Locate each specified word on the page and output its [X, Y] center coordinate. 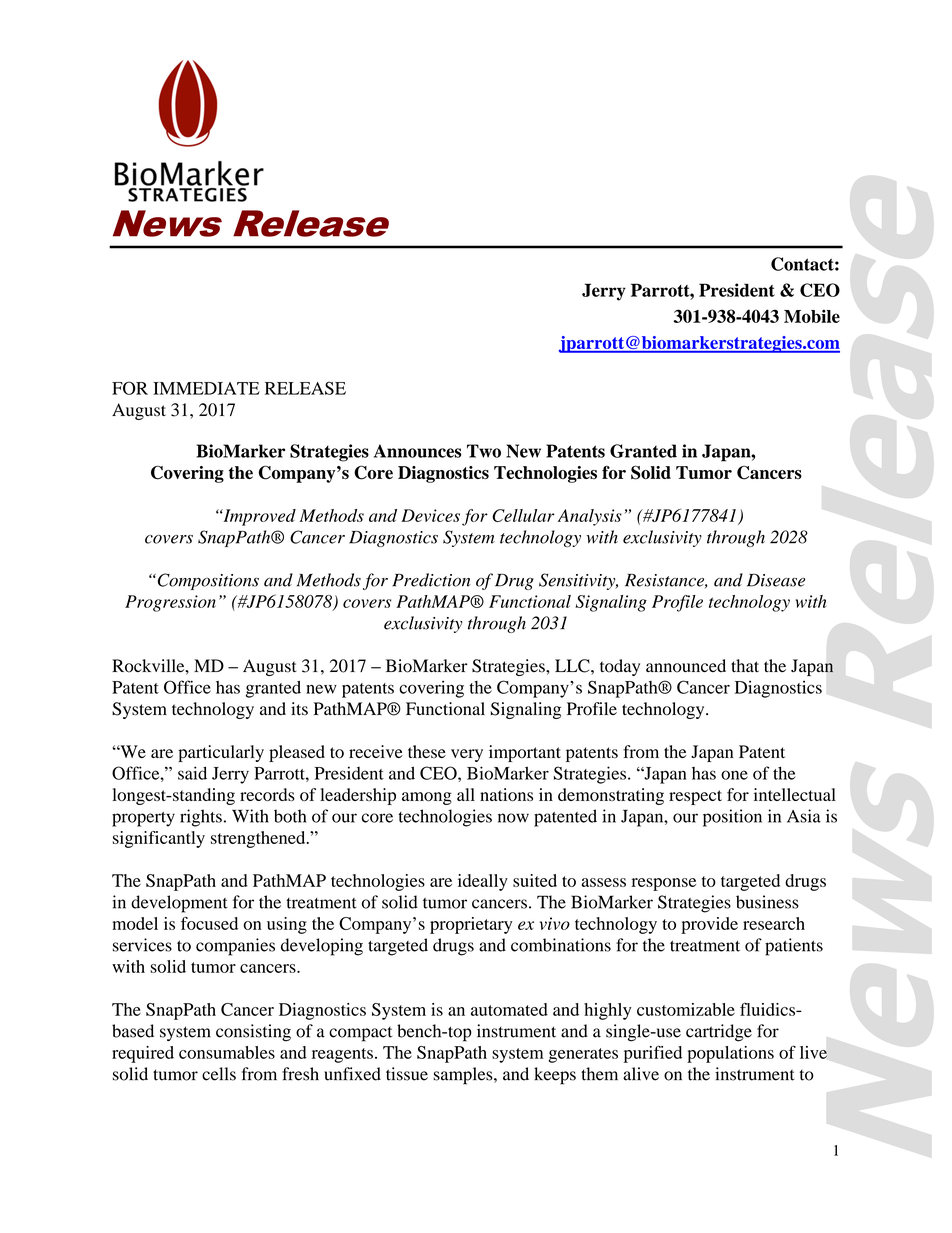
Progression [170, 603]
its [299, 709]
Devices [430, 515]
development [179, 904]
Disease [776, 580]
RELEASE [305, 388]
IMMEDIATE [206, 388]
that [745, 665]
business [767, 902]
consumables [227, 1052]
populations [730, 1054]
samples [464, 1076]
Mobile [812, 316]
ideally [483, 882]
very [467, 755]
